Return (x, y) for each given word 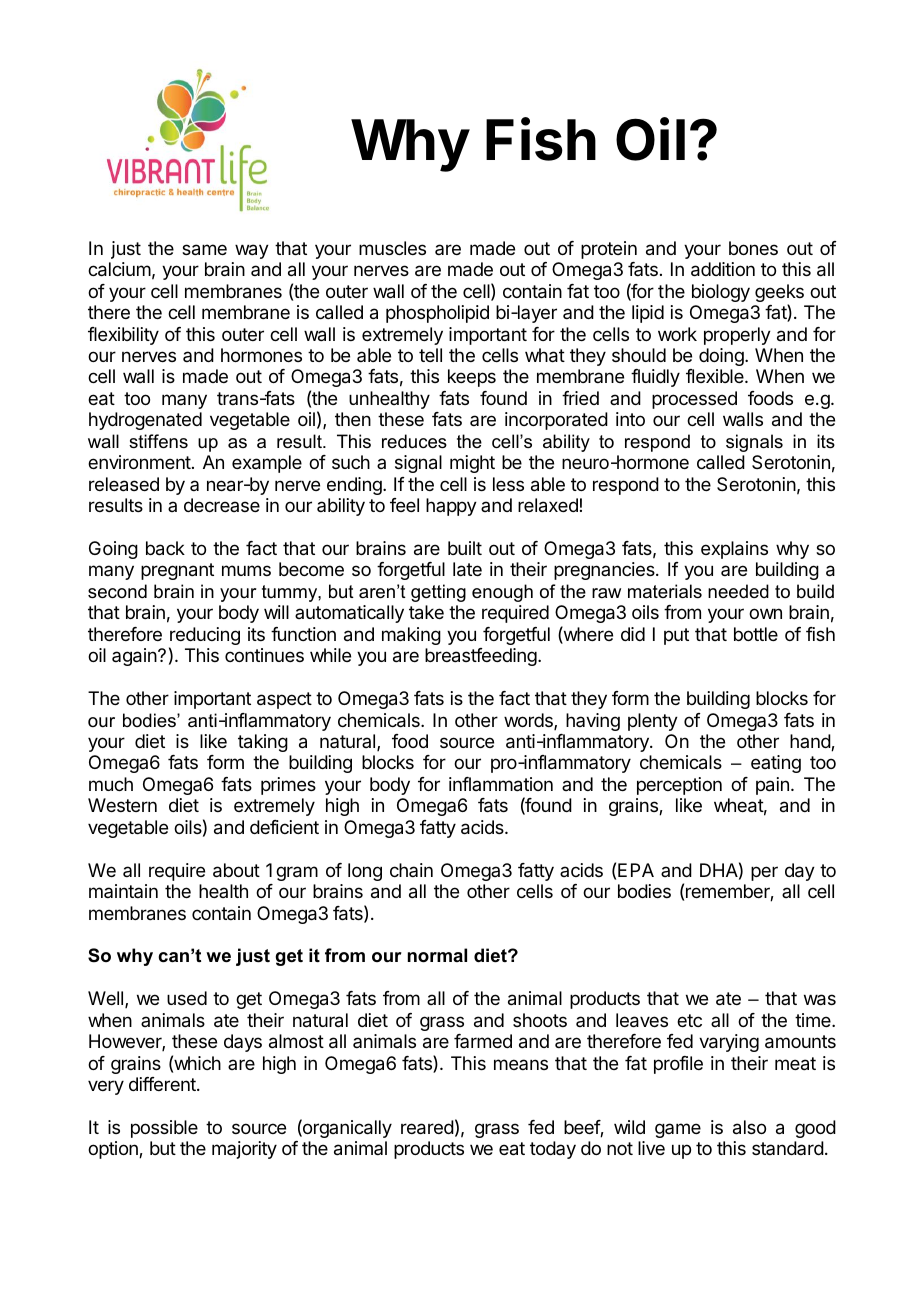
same (204, 250)
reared (427, 1127)
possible (164, 1129)
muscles (392, 248)
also (749, 1127)
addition (723, 269)
